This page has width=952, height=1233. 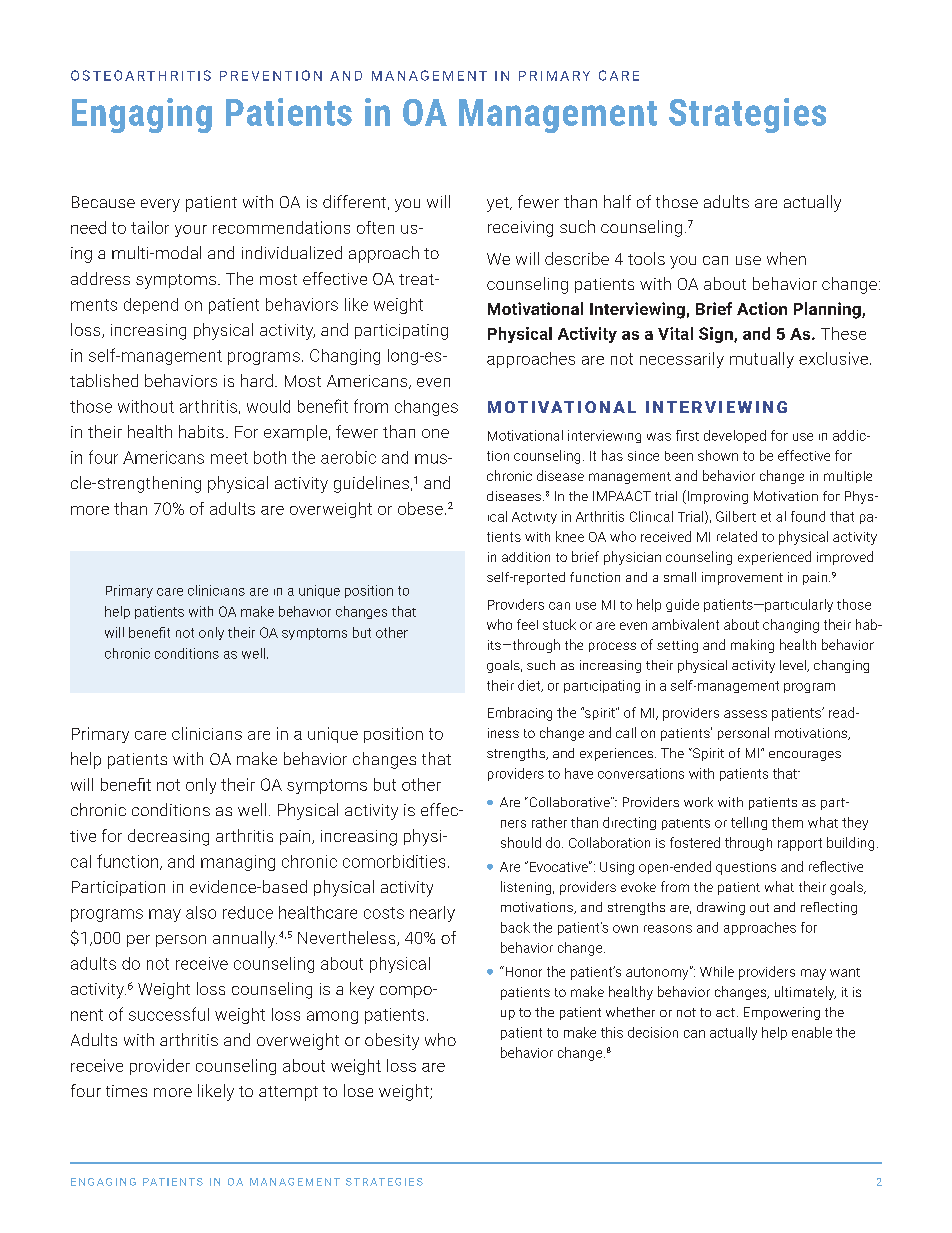 I want to click on habits, so click(x=201, y=431).
